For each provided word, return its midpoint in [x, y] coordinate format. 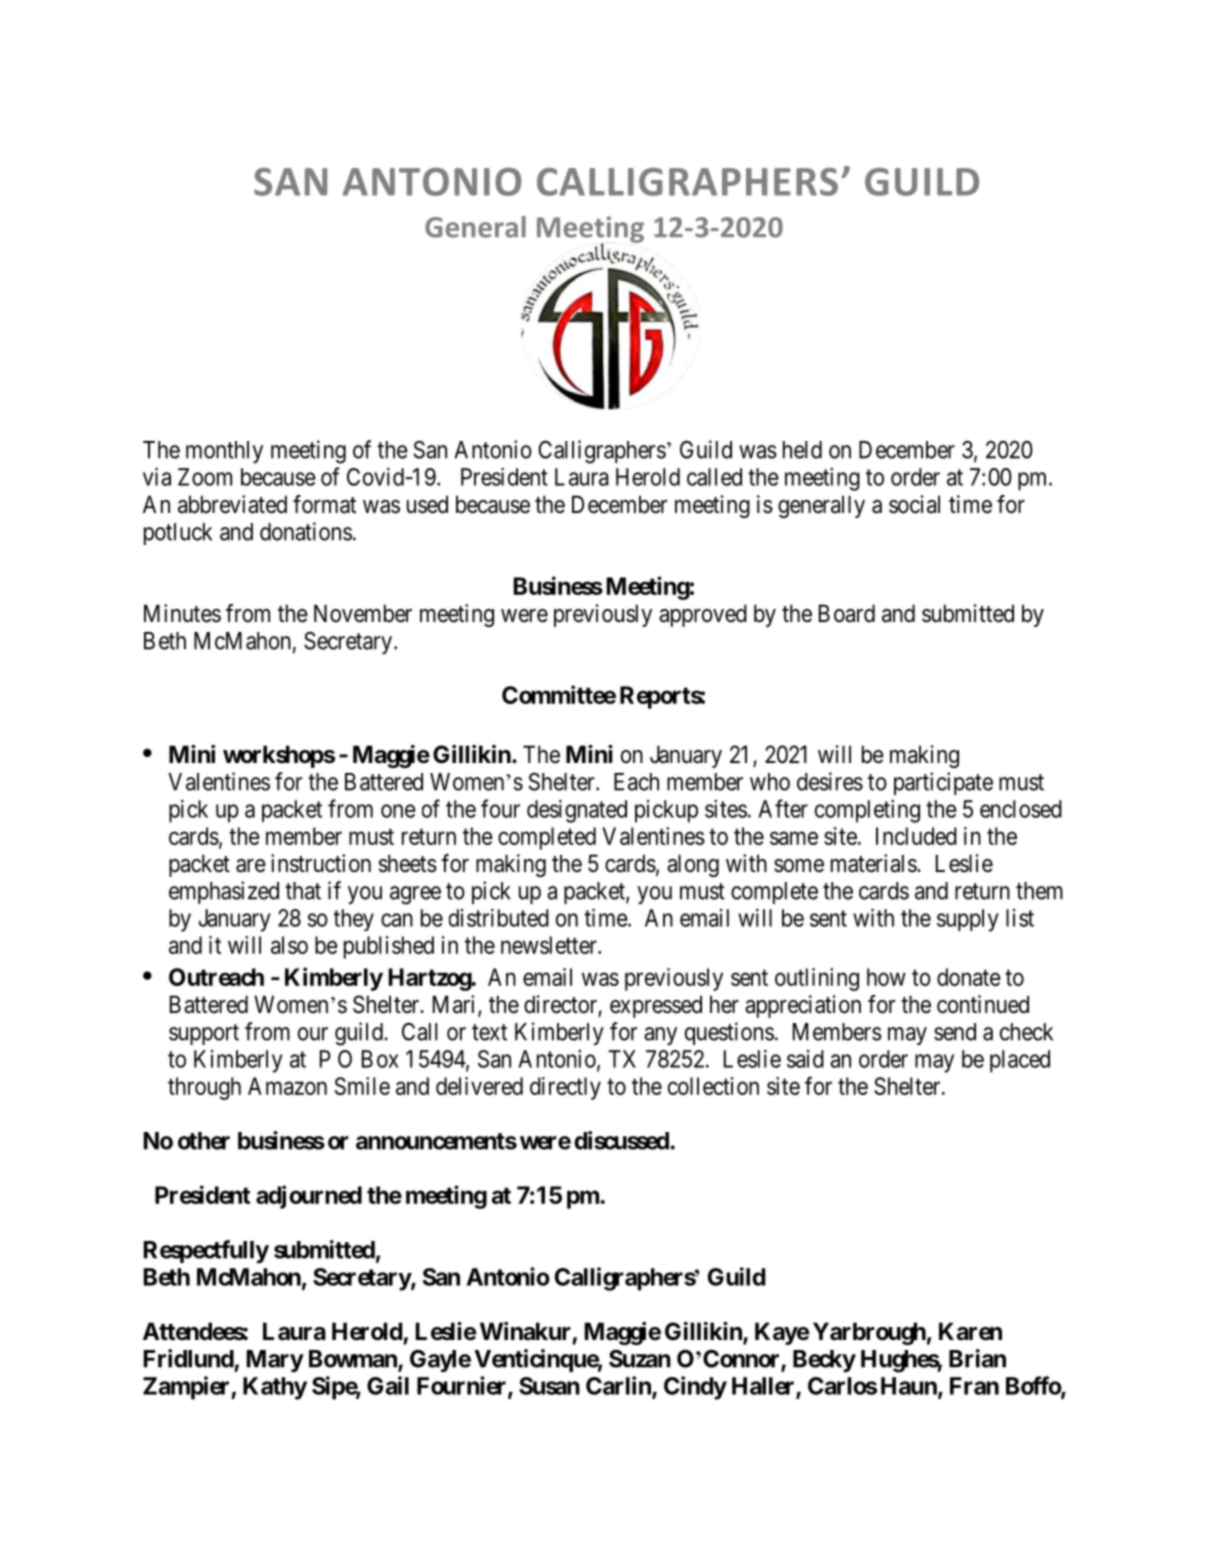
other [204, 1141]
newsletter [550, 945]
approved [703, 615]
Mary [275, 1361]
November [363, 613]
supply [968, 920]
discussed [622, 1140]
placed [1020, 1061]
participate [943, 783]
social [914, 504]
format [324, 504]
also [289, 945]
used [427, 504]
